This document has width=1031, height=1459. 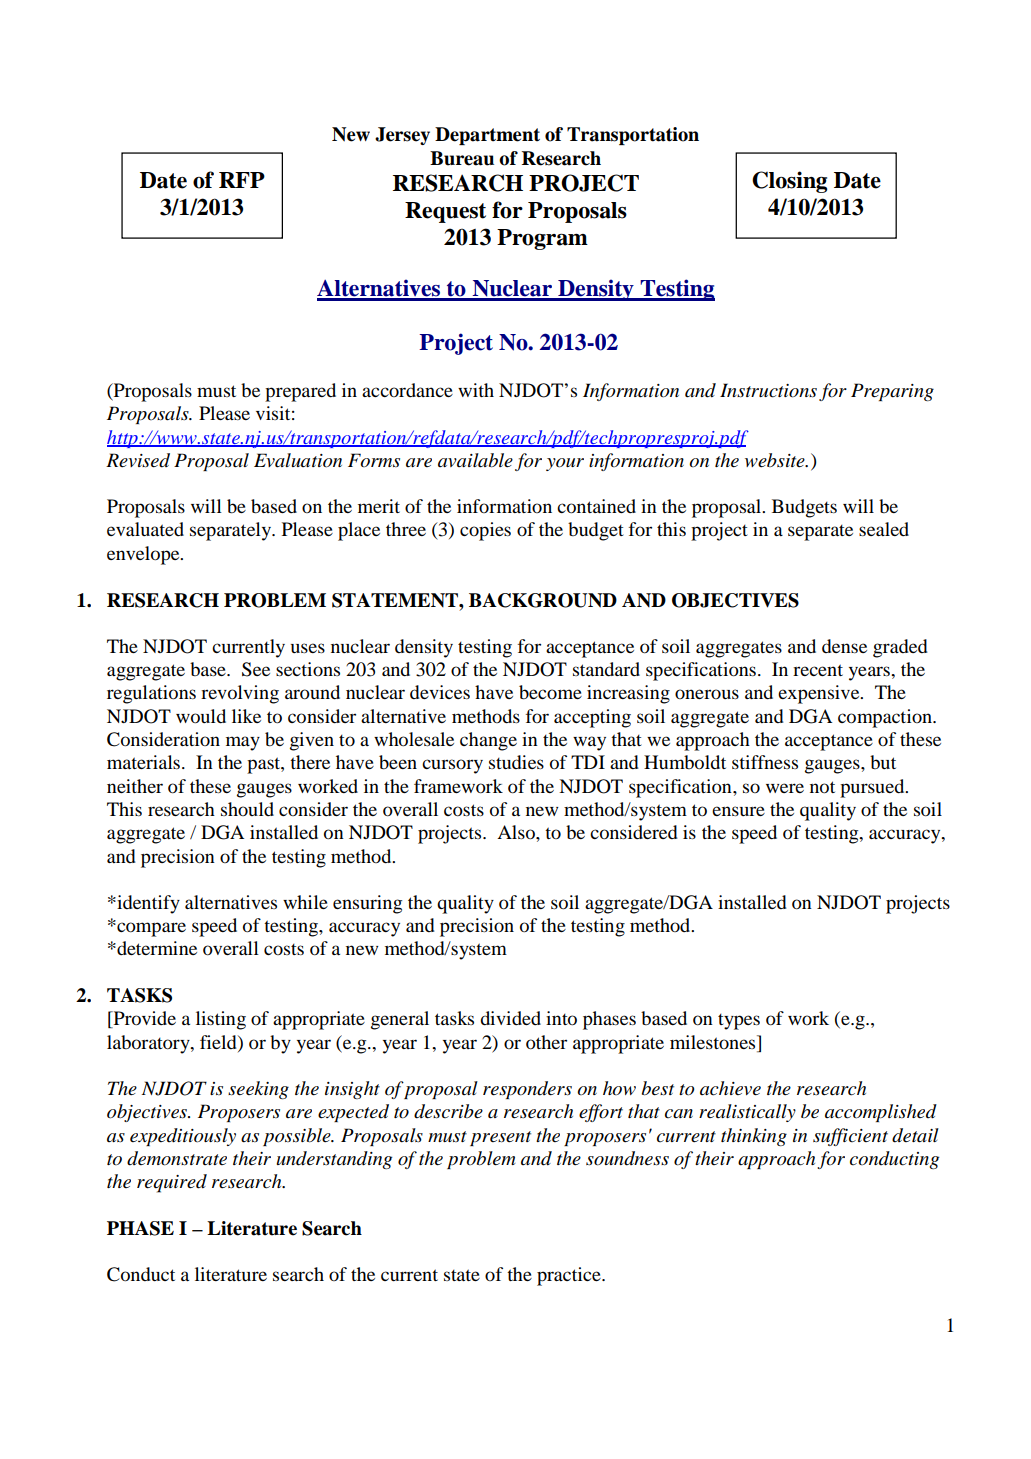 What do you see at coordinates (242, 180) in the document?
I see `RFP` at bounding box center [242, 180].
